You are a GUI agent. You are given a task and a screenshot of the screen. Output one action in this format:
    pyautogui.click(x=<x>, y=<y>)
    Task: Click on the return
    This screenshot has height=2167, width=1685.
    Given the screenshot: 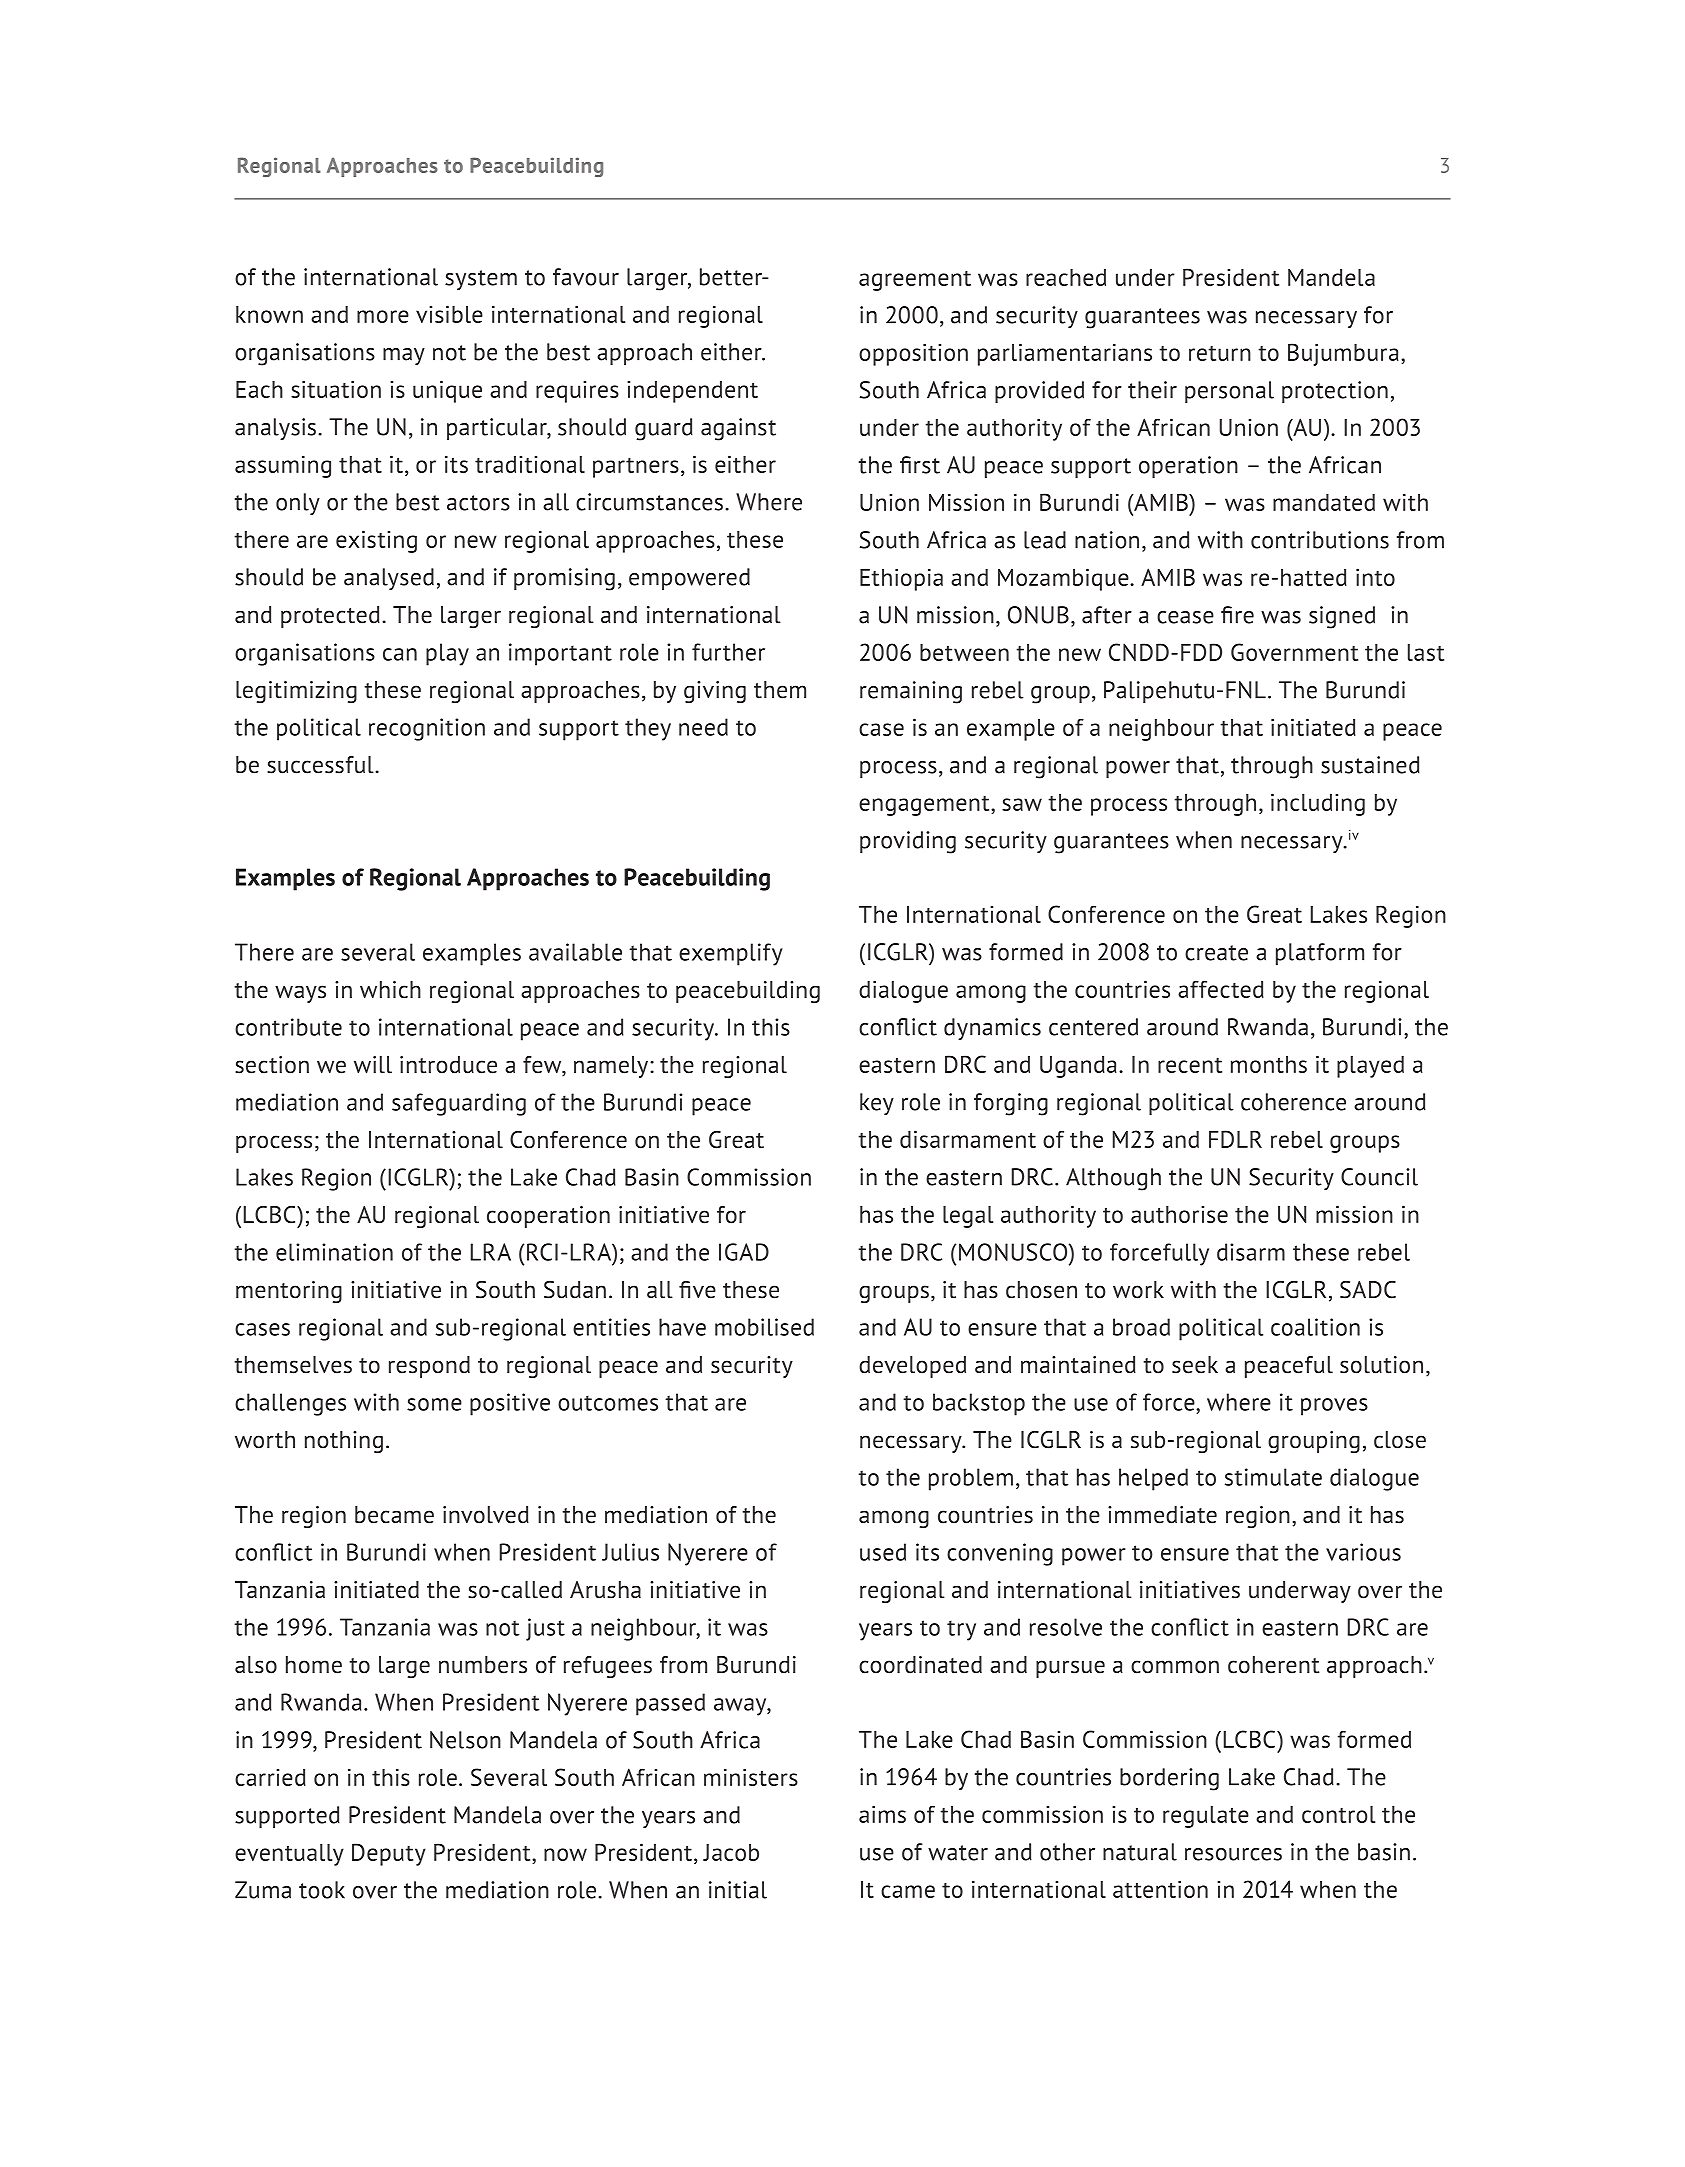 What is the action you would take?
    pyautogui.click(x=1220, y=353)
